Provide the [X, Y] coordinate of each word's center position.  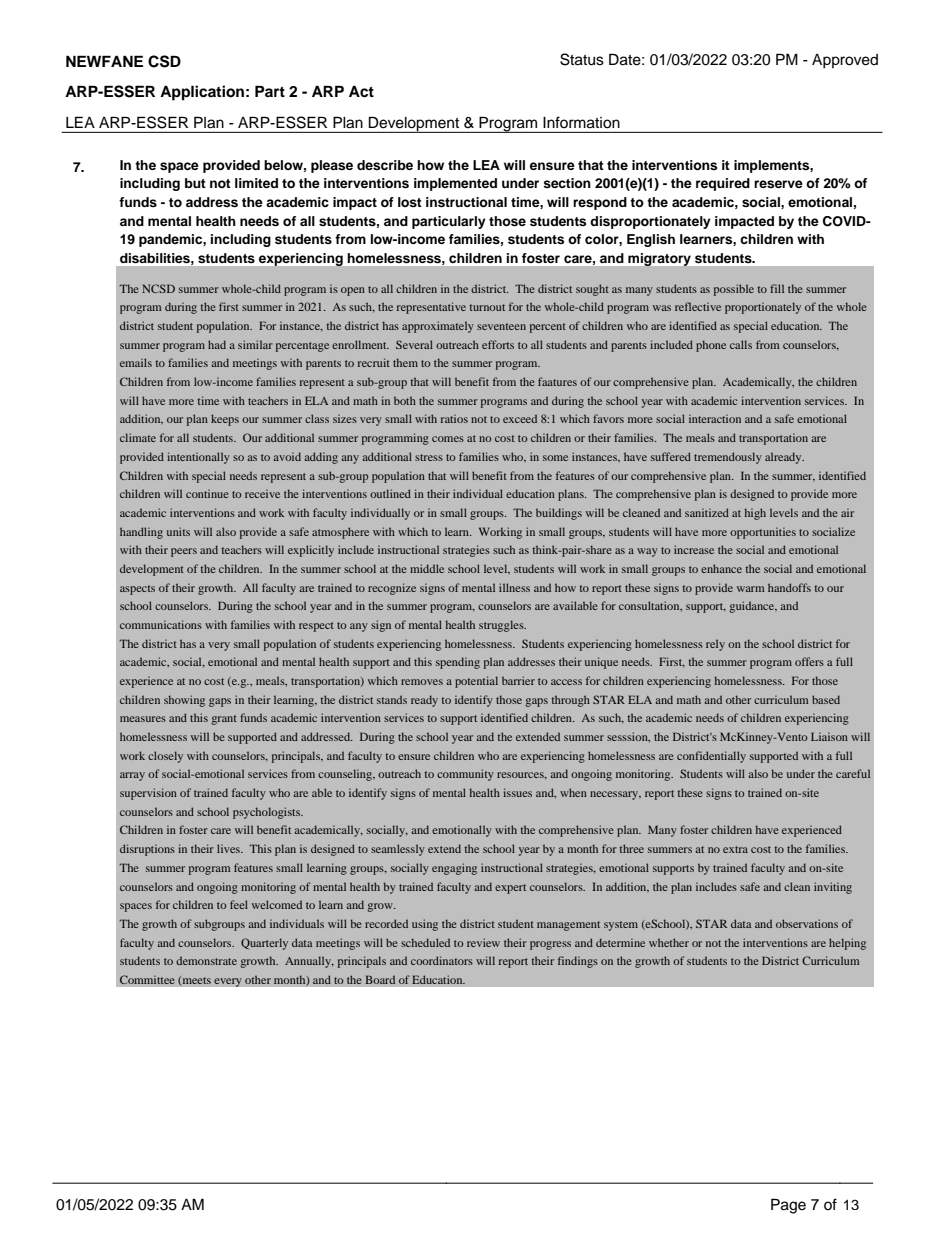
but [195, 183]
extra [735, 849]
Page [788, 1206]
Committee [147, 980]
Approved [845, 61]
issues [517, 792]
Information [581, 122]
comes [448, 439]
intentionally [198, 458]
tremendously [728, 458]
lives [229, 848]
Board [380, 979]
